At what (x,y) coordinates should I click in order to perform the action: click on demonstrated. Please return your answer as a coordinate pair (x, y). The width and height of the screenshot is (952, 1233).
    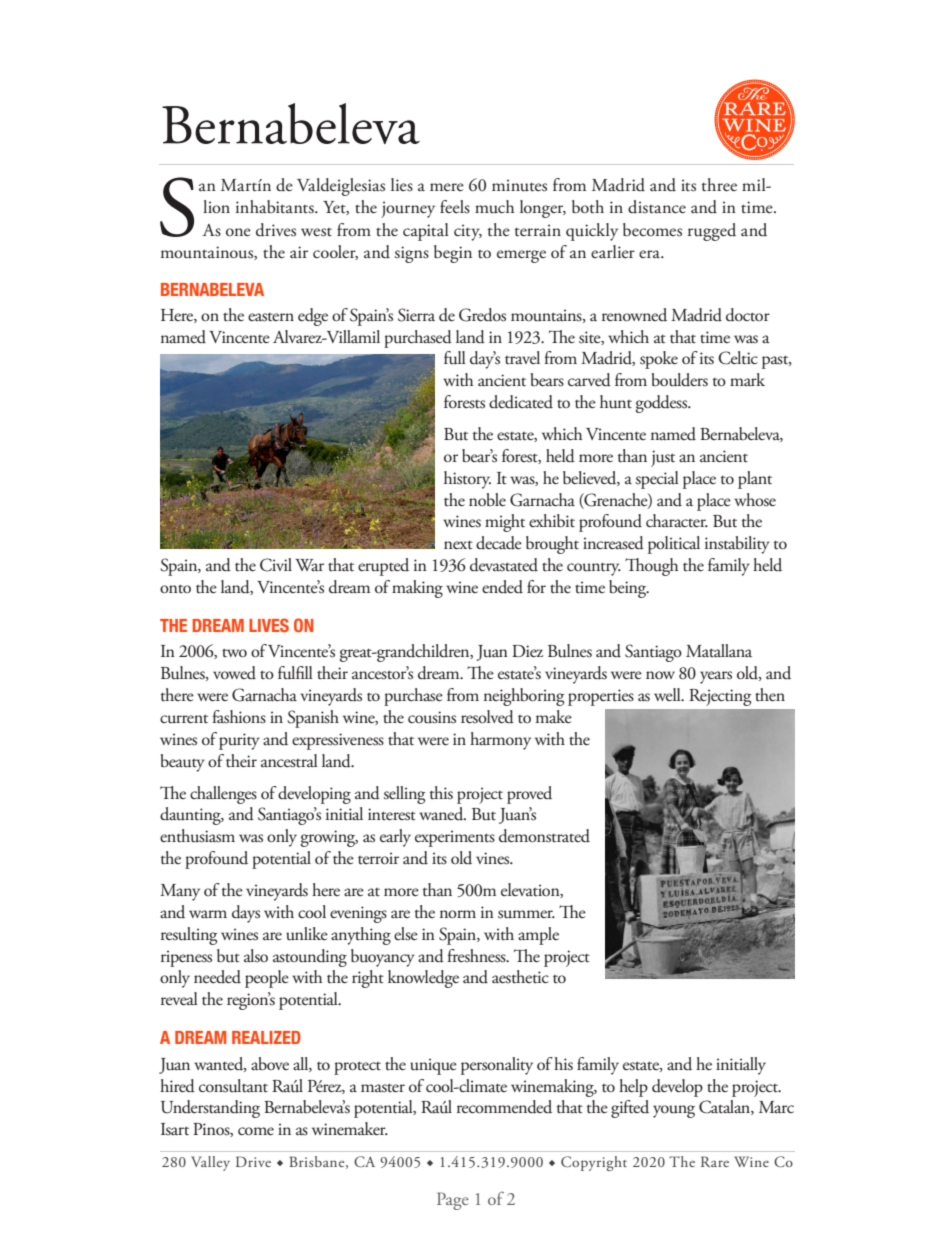
    Looking at the image, I should click on (544, 836).
